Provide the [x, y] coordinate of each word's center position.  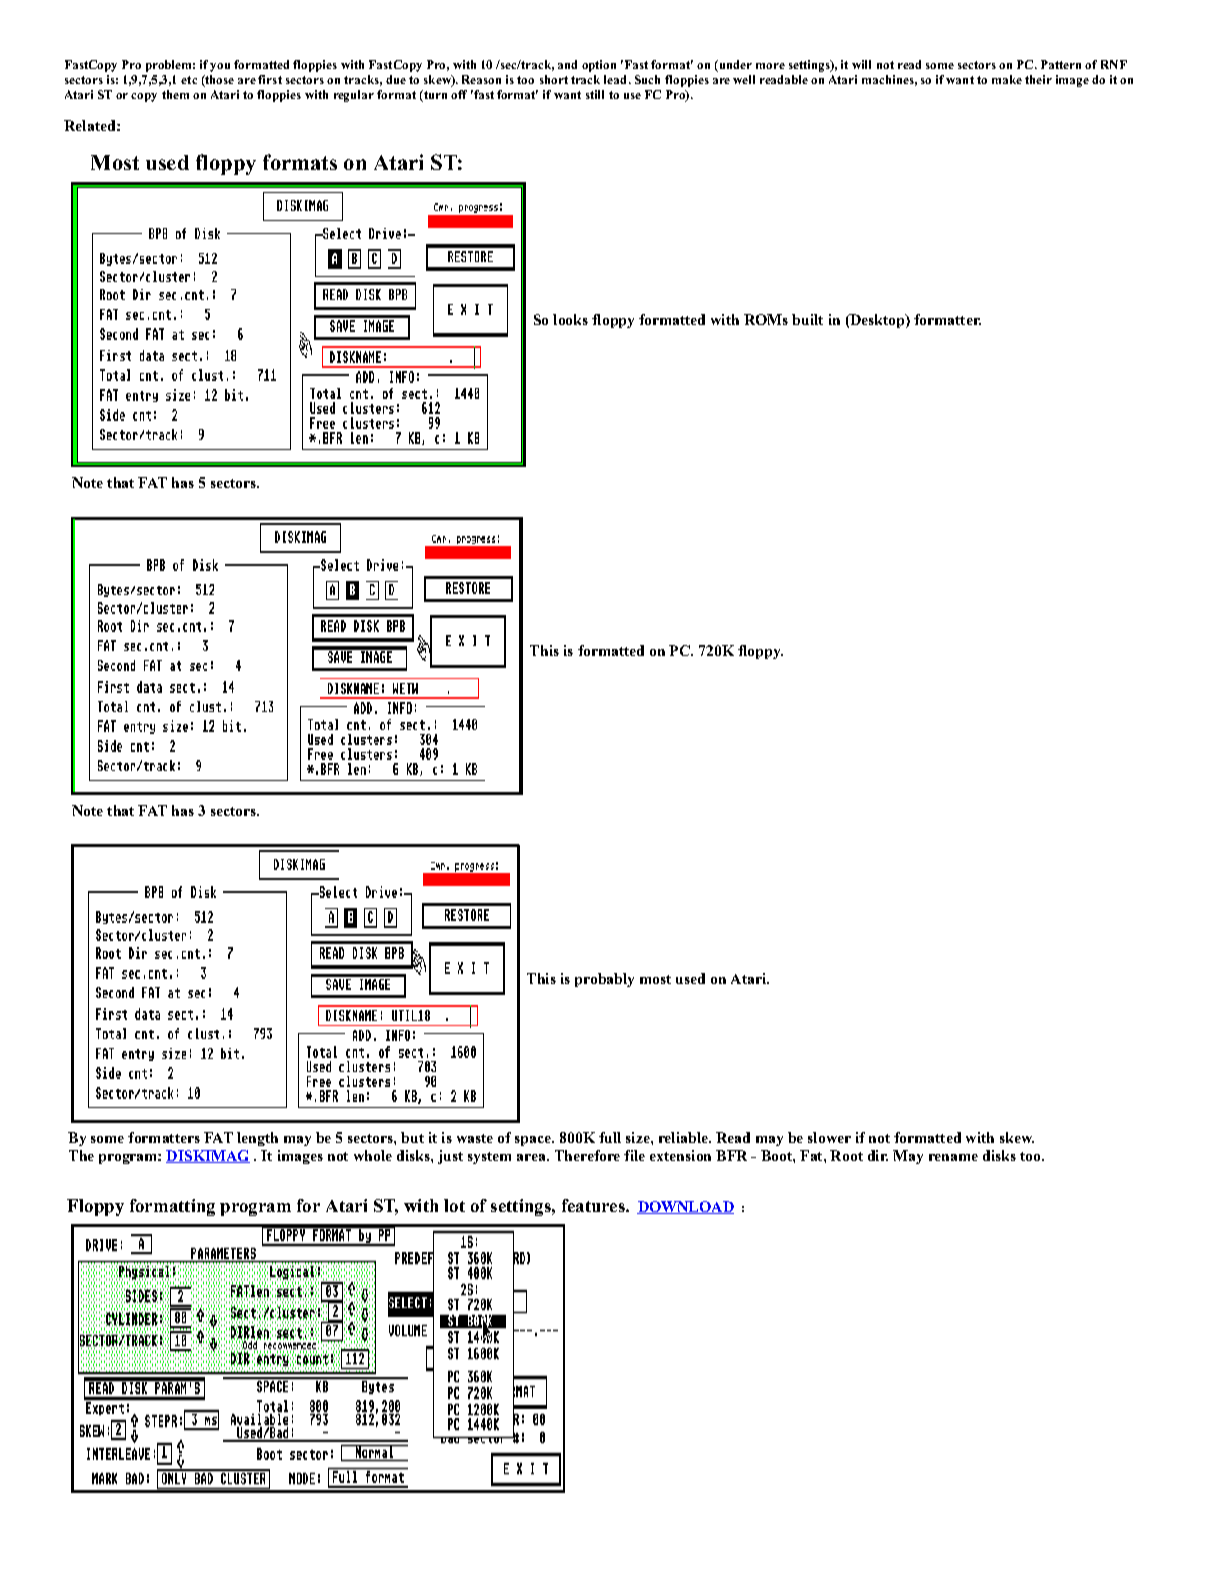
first [270, 79]
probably [604, 980]
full [610, 1137]
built [807, 319]
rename [953, 1157]
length [257, 1139]
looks [570, 319]
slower [829, 1137]
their [1038, 79]
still [595, 94]
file [634, 1155]
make [1007, 79]
